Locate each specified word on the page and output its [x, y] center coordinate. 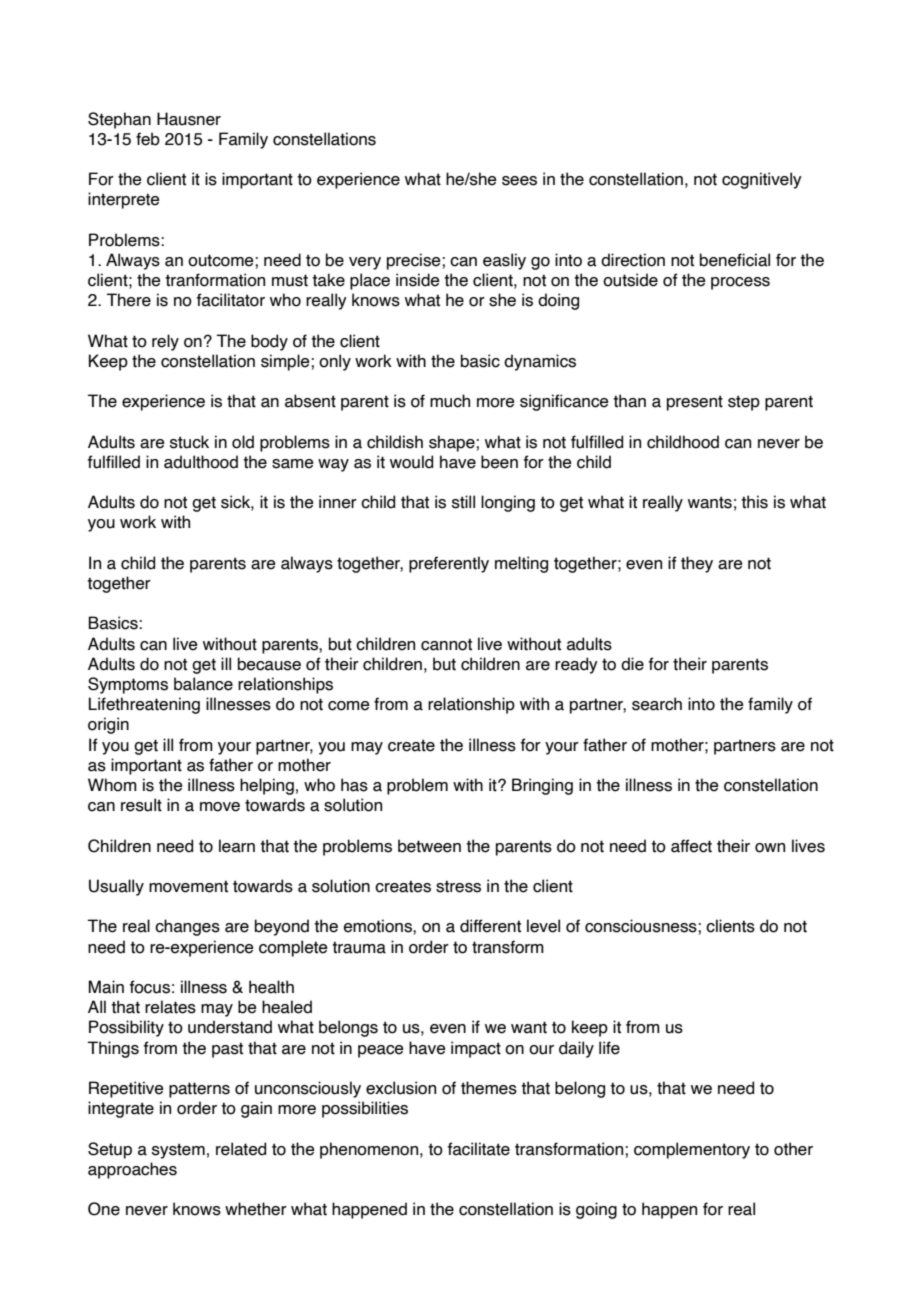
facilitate [479, 1149]
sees [519, 181]
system [178, 1151]
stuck [189, 442]
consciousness [642, 926]
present [695, 403]
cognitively [762, 180]
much [450, 401]
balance [203, 684]
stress [458, 886]
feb [148, 139]
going [596, 1210]
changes [187, 927]
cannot [446, 644]
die [632, 664]
